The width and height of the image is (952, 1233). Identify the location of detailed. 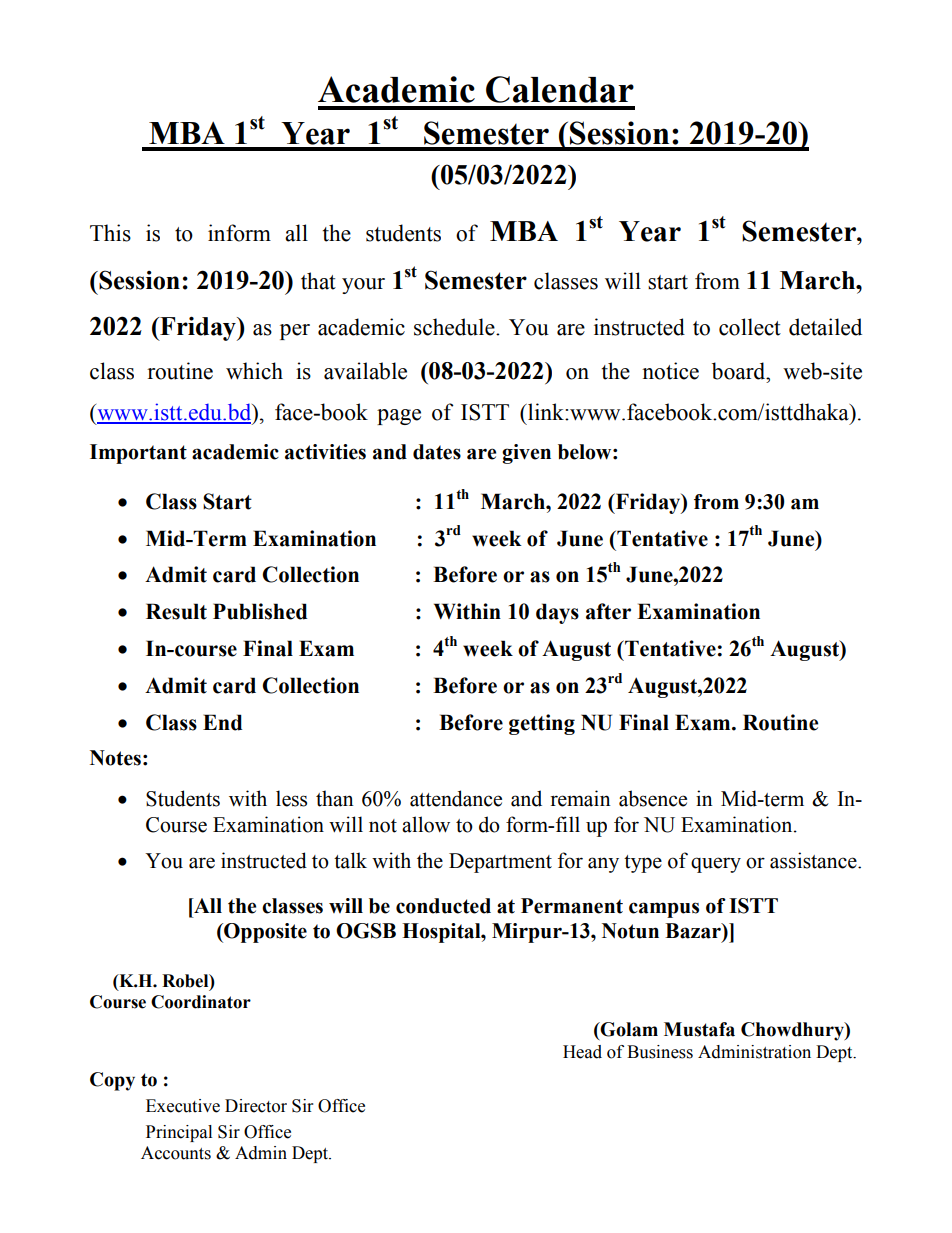
(825, 327).
